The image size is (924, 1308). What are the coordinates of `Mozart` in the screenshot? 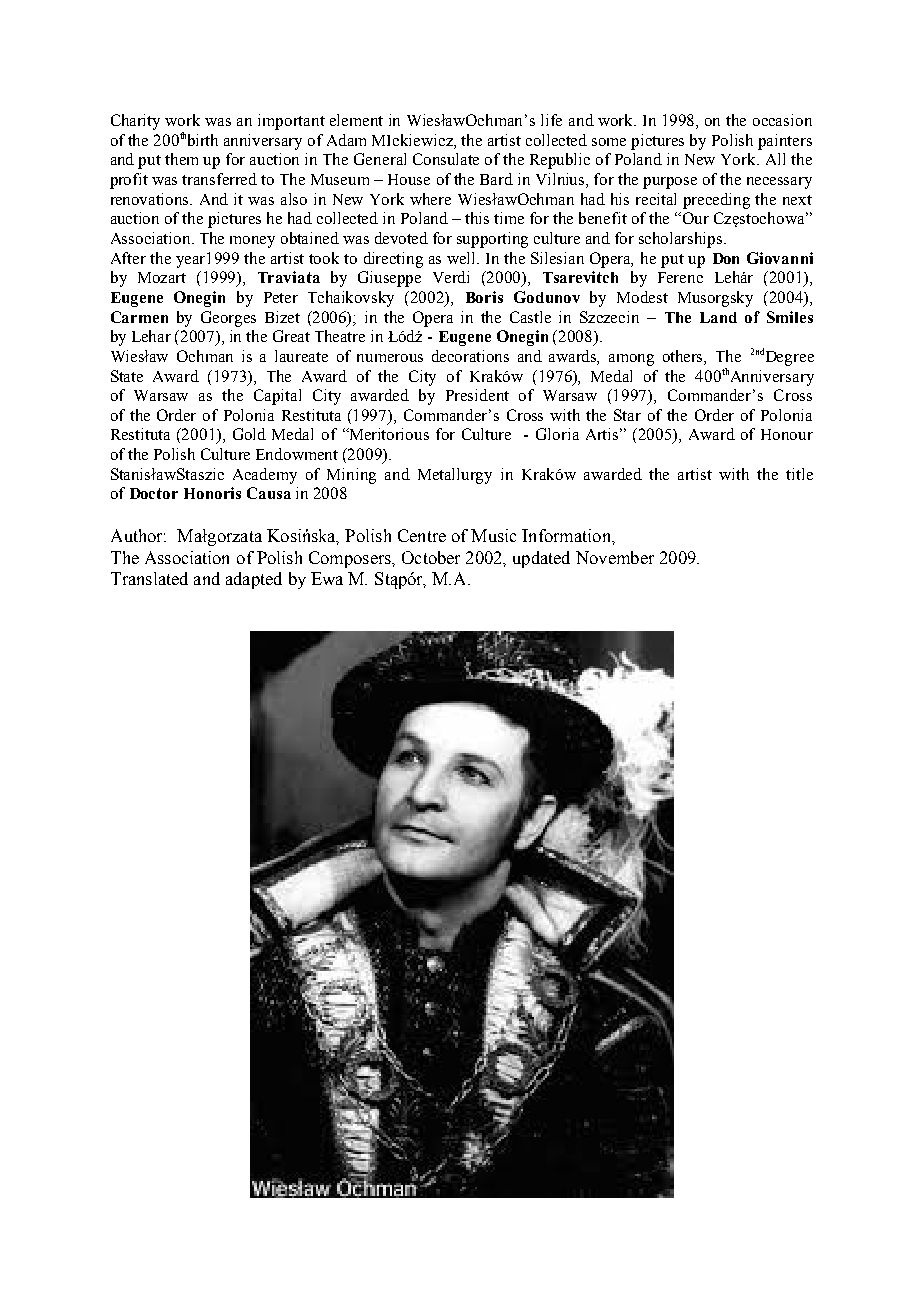 It's located at (162, 277).
